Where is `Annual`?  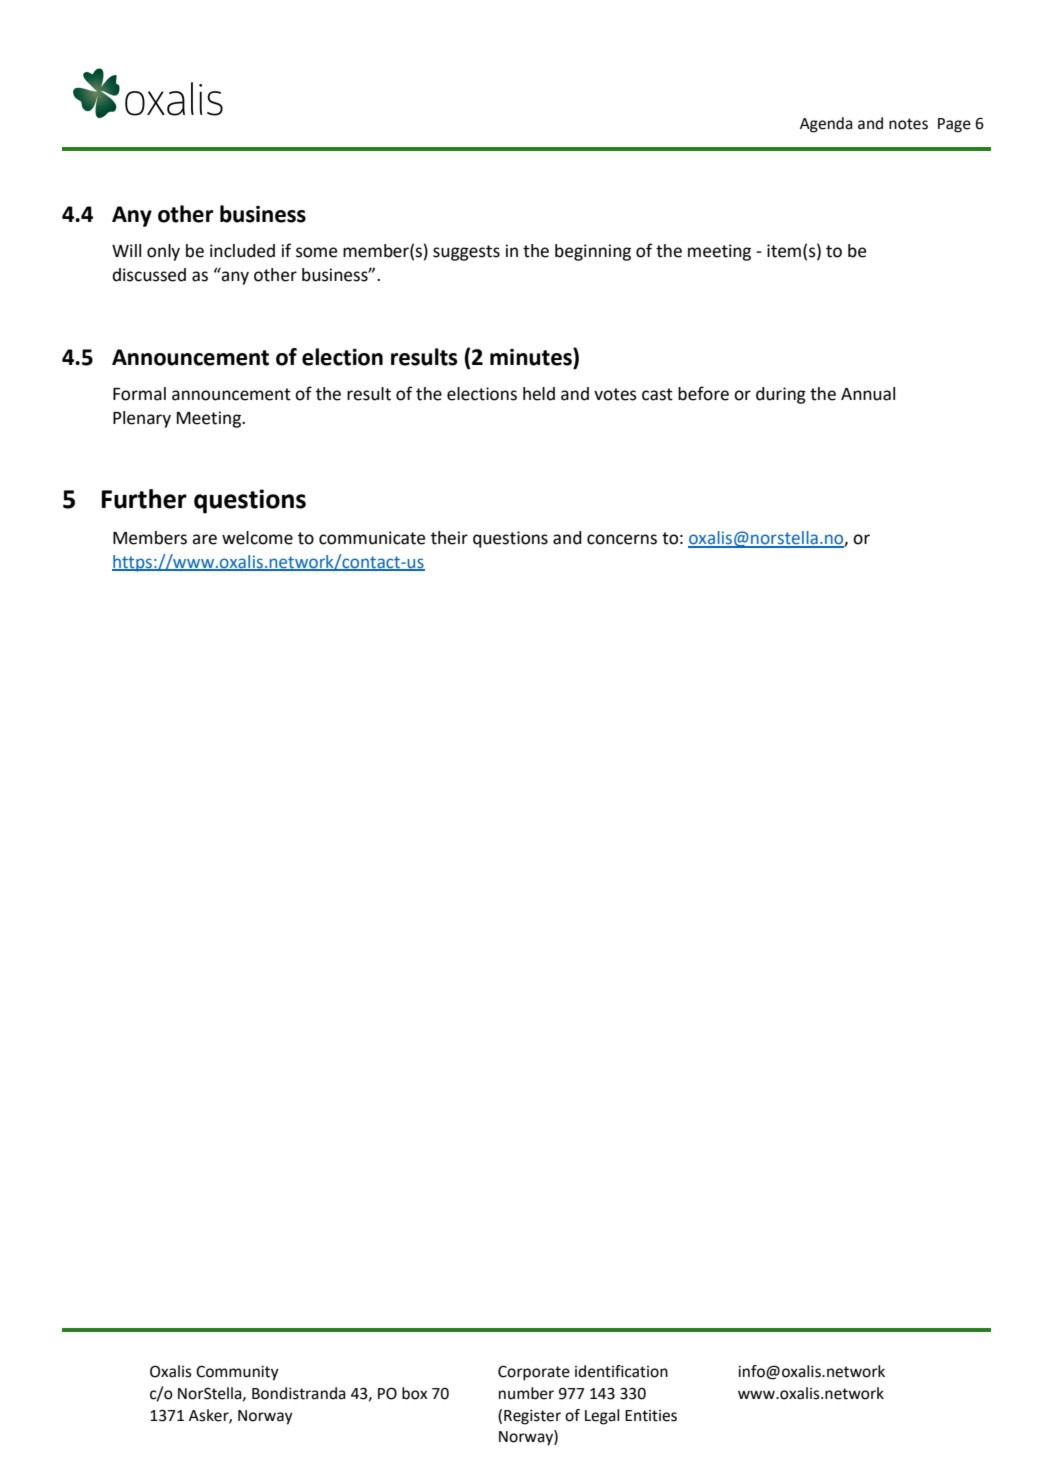 Annual is located at coordinates (868, 394).
